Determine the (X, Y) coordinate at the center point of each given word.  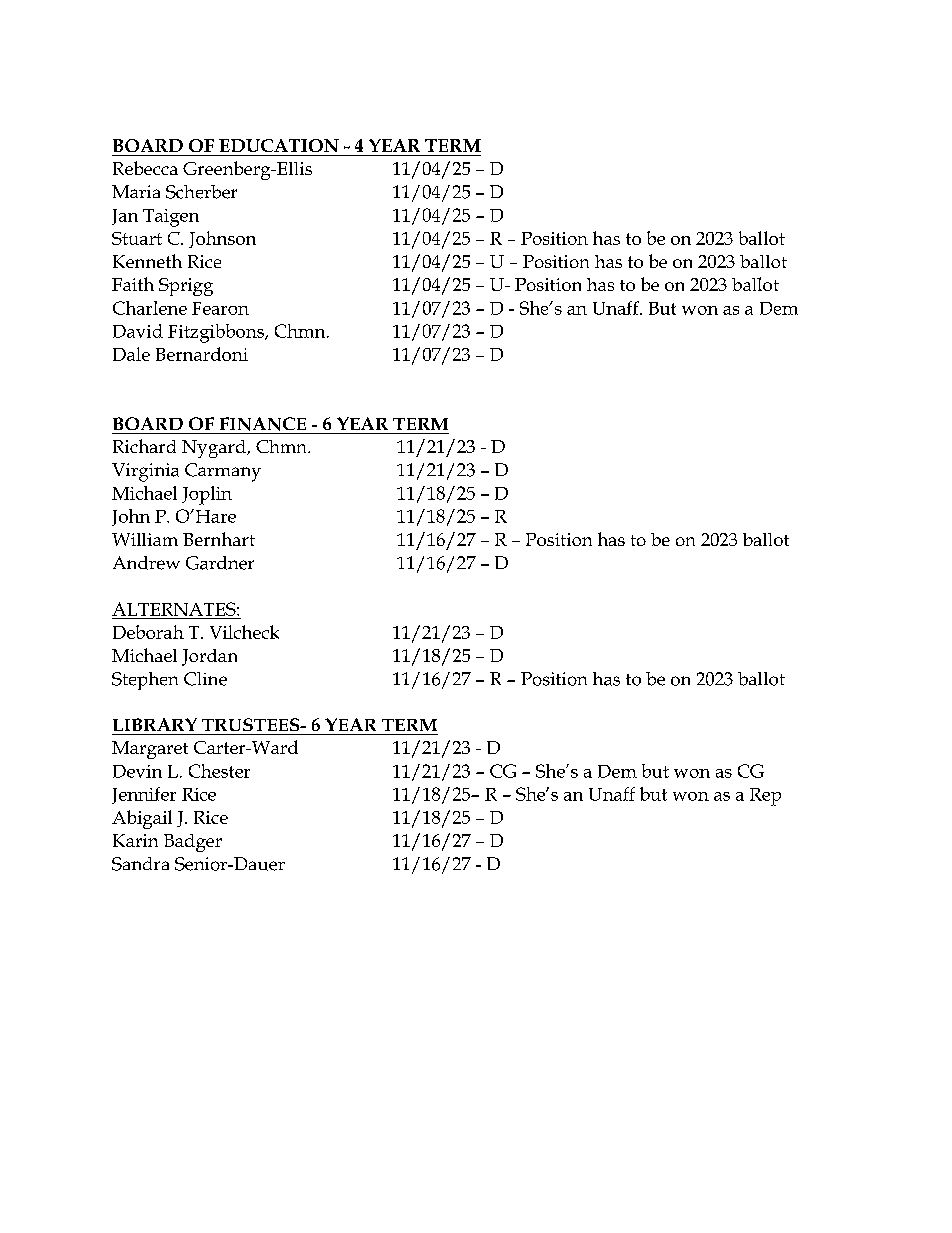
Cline (205, 679)
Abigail (142, 819)
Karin (135, 840)
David (138, 331)
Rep (765, 797)
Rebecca (145, 168)
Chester (219, 771)
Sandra (140, 864)
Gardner (220, 563)
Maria (136, 191)
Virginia (145, 472)
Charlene (150, 308)
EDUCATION (279, 145)
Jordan (209, 657)
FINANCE (263, 424)
